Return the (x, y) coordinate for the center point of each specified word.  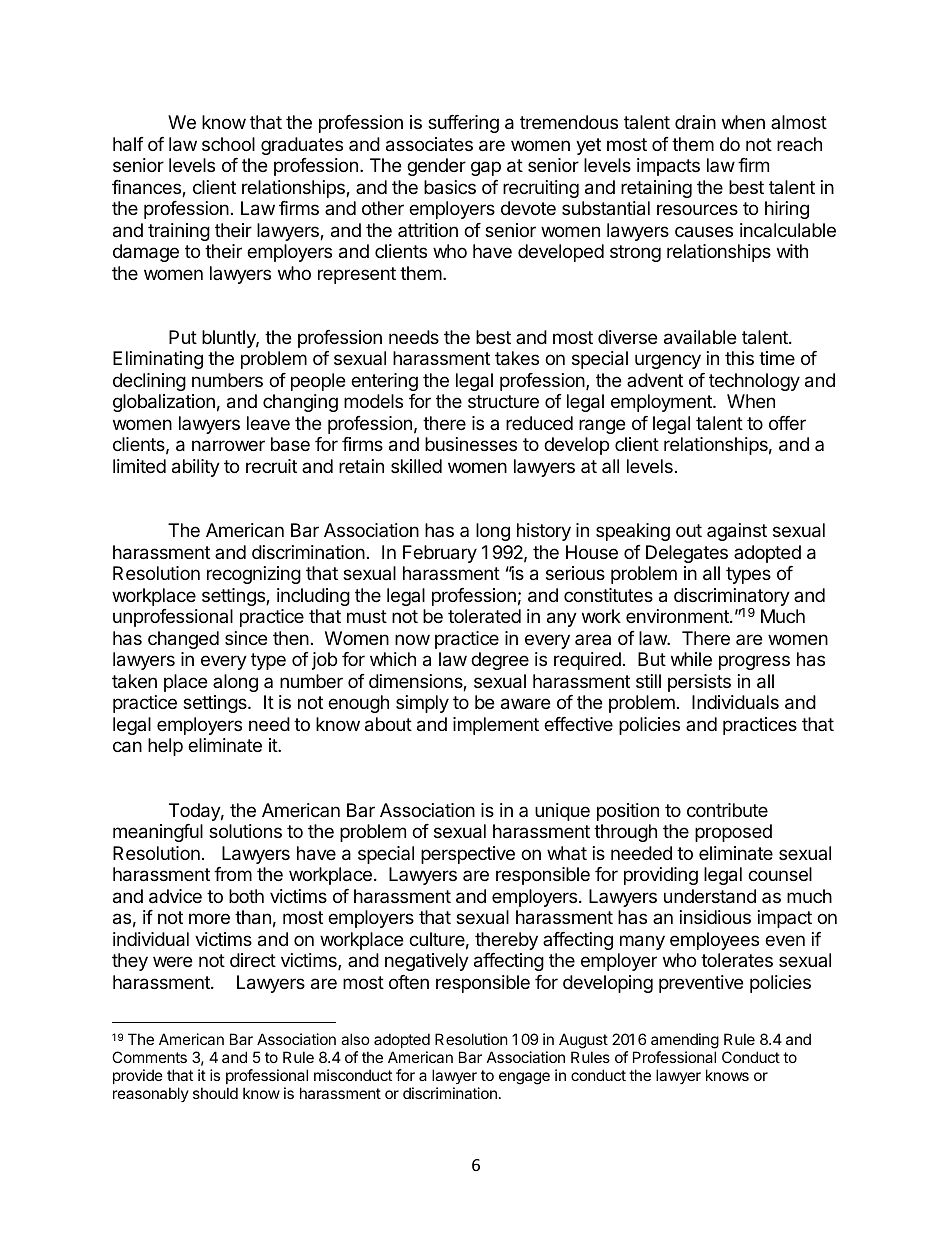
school (228, 144)
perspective (468, 855)
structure (503, 401)
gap (486, 168)
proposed (733, 833)
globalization (164, 403)
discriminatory (732, 598)
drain (695, 122)
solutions (245, 831)
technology (754, 382)
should (215, 1093)
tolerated (484, 616)
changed (183, 640)
